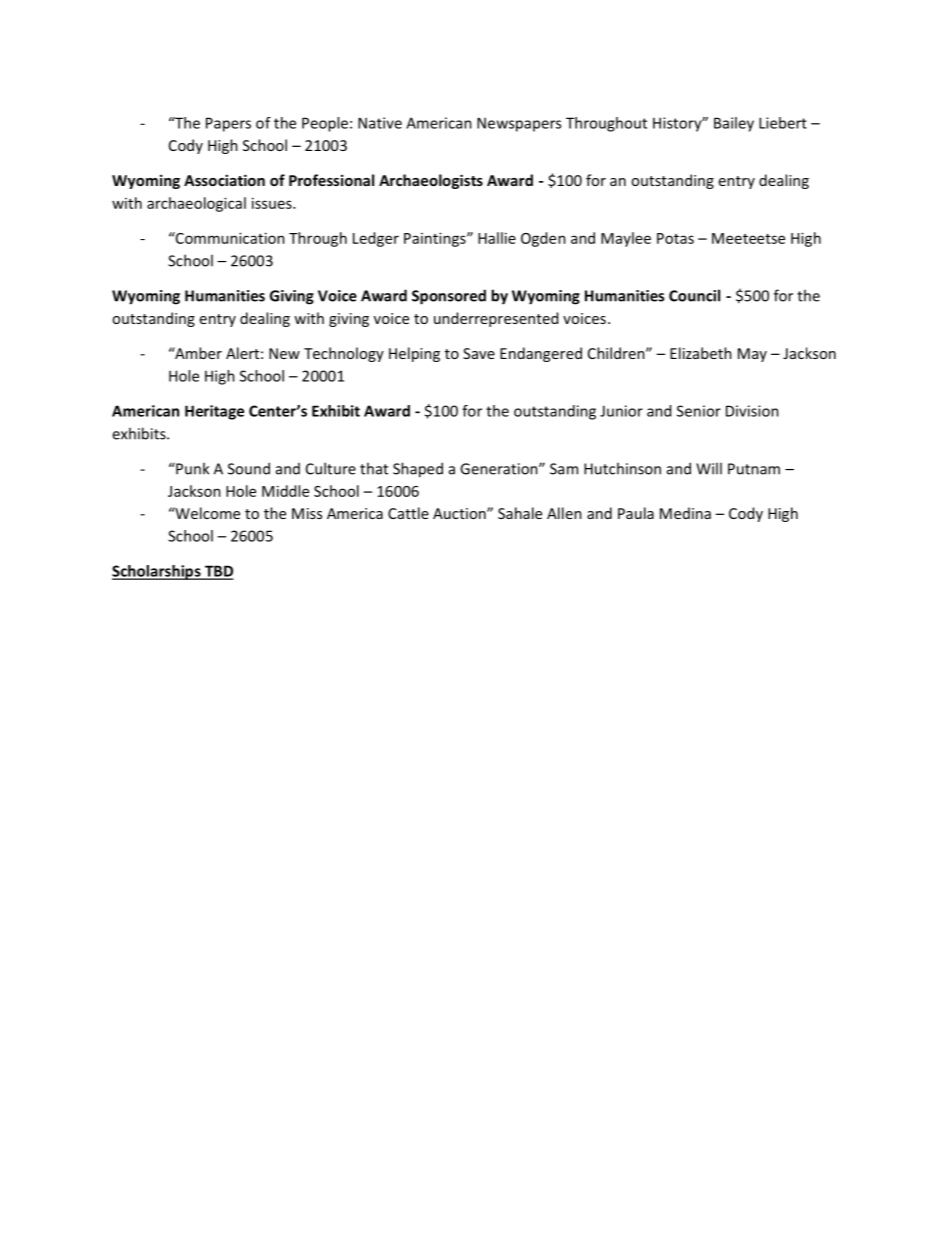 This screenshot has width=952, height=1233. What do you see at coordinates (218, 572) in the screenshot?
I see `TBD` at bounding box center [218, 572].
